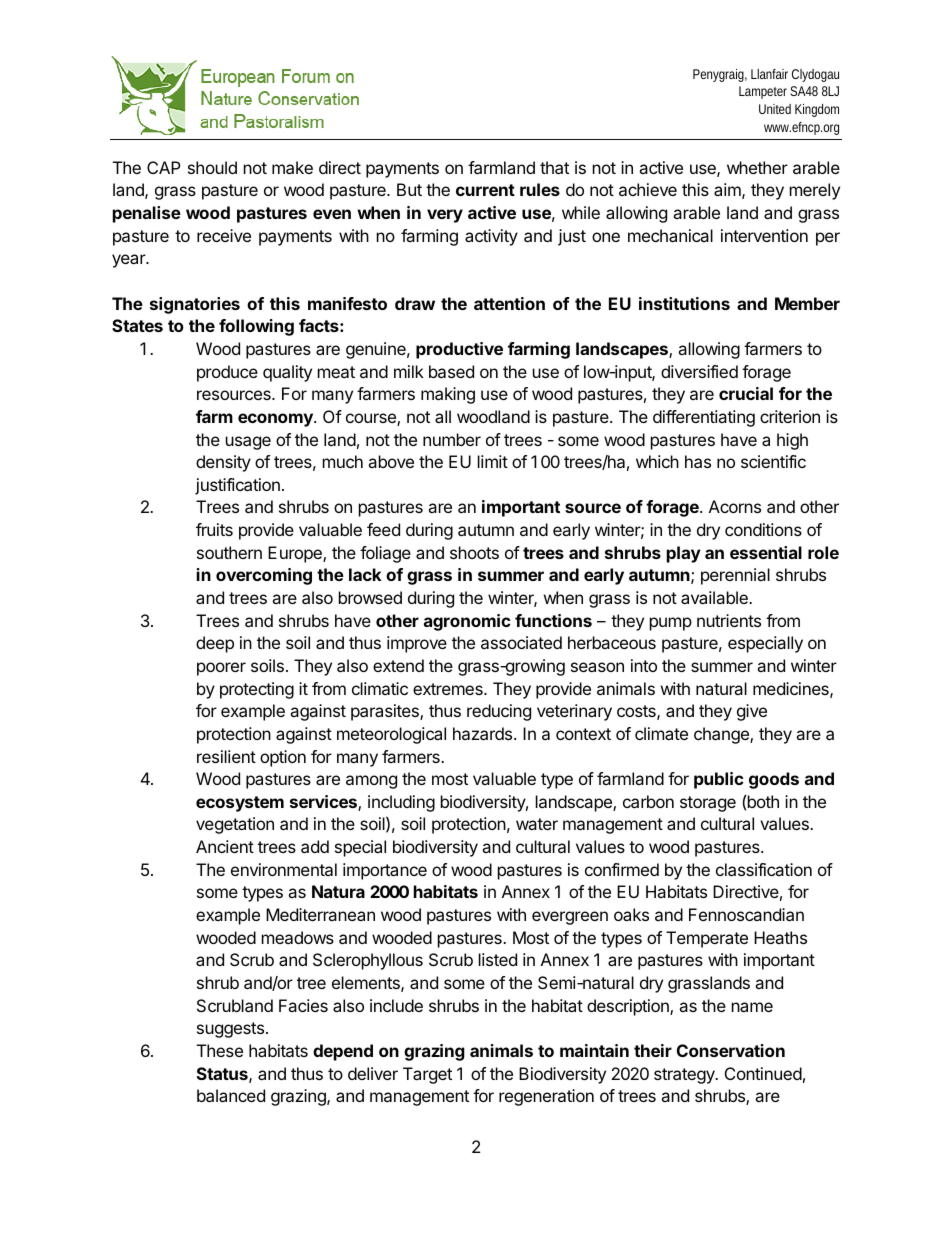 The width and height of the page is (952, 1233). What do you see at coordinates (763, 1073) in the page?
I see `Continued` at bounding box center [763, 1073].
